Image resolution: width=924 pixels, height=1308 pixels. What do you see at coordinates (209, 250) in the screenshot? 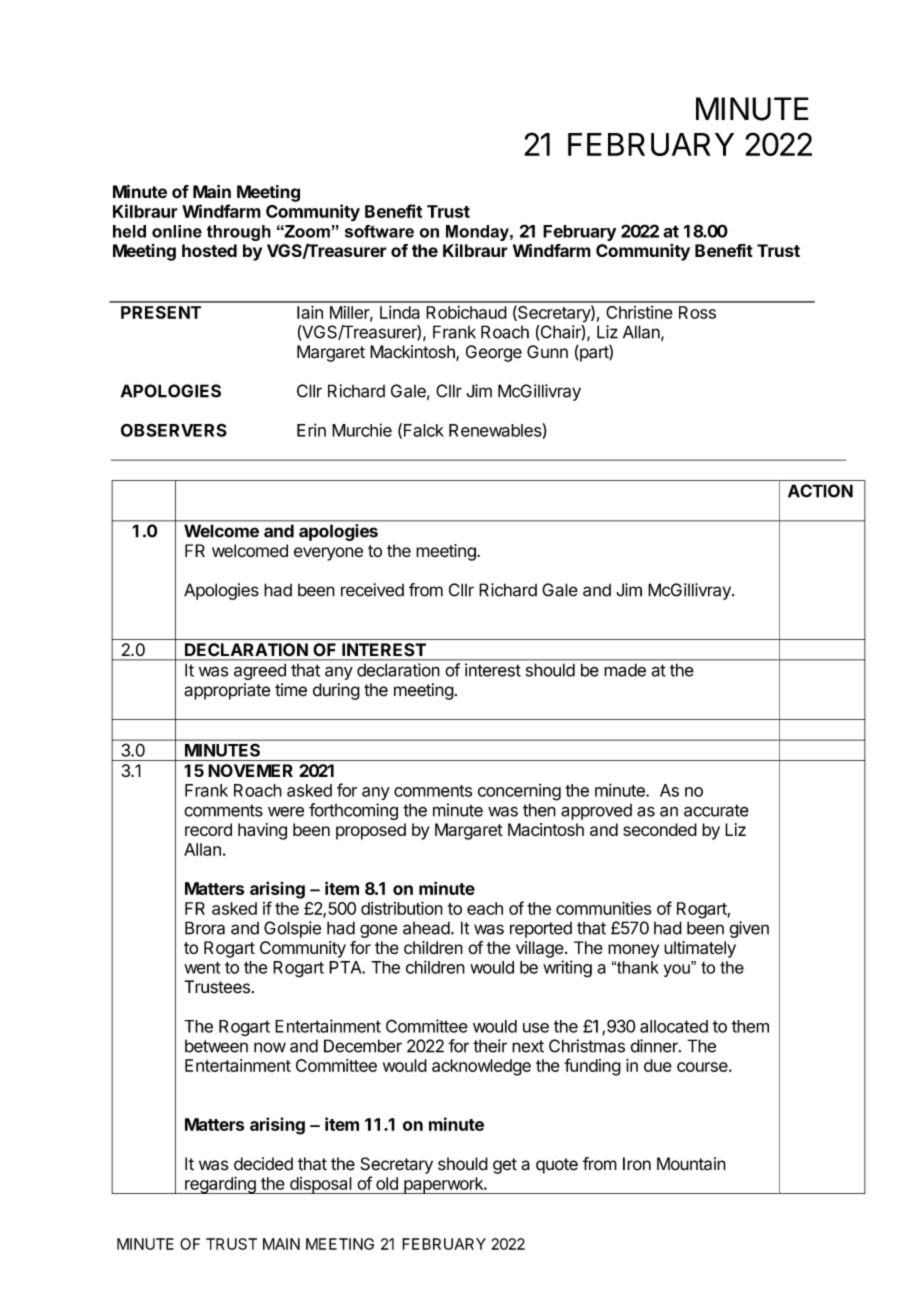
I see `hosted` at bounding box center [209, 250].
